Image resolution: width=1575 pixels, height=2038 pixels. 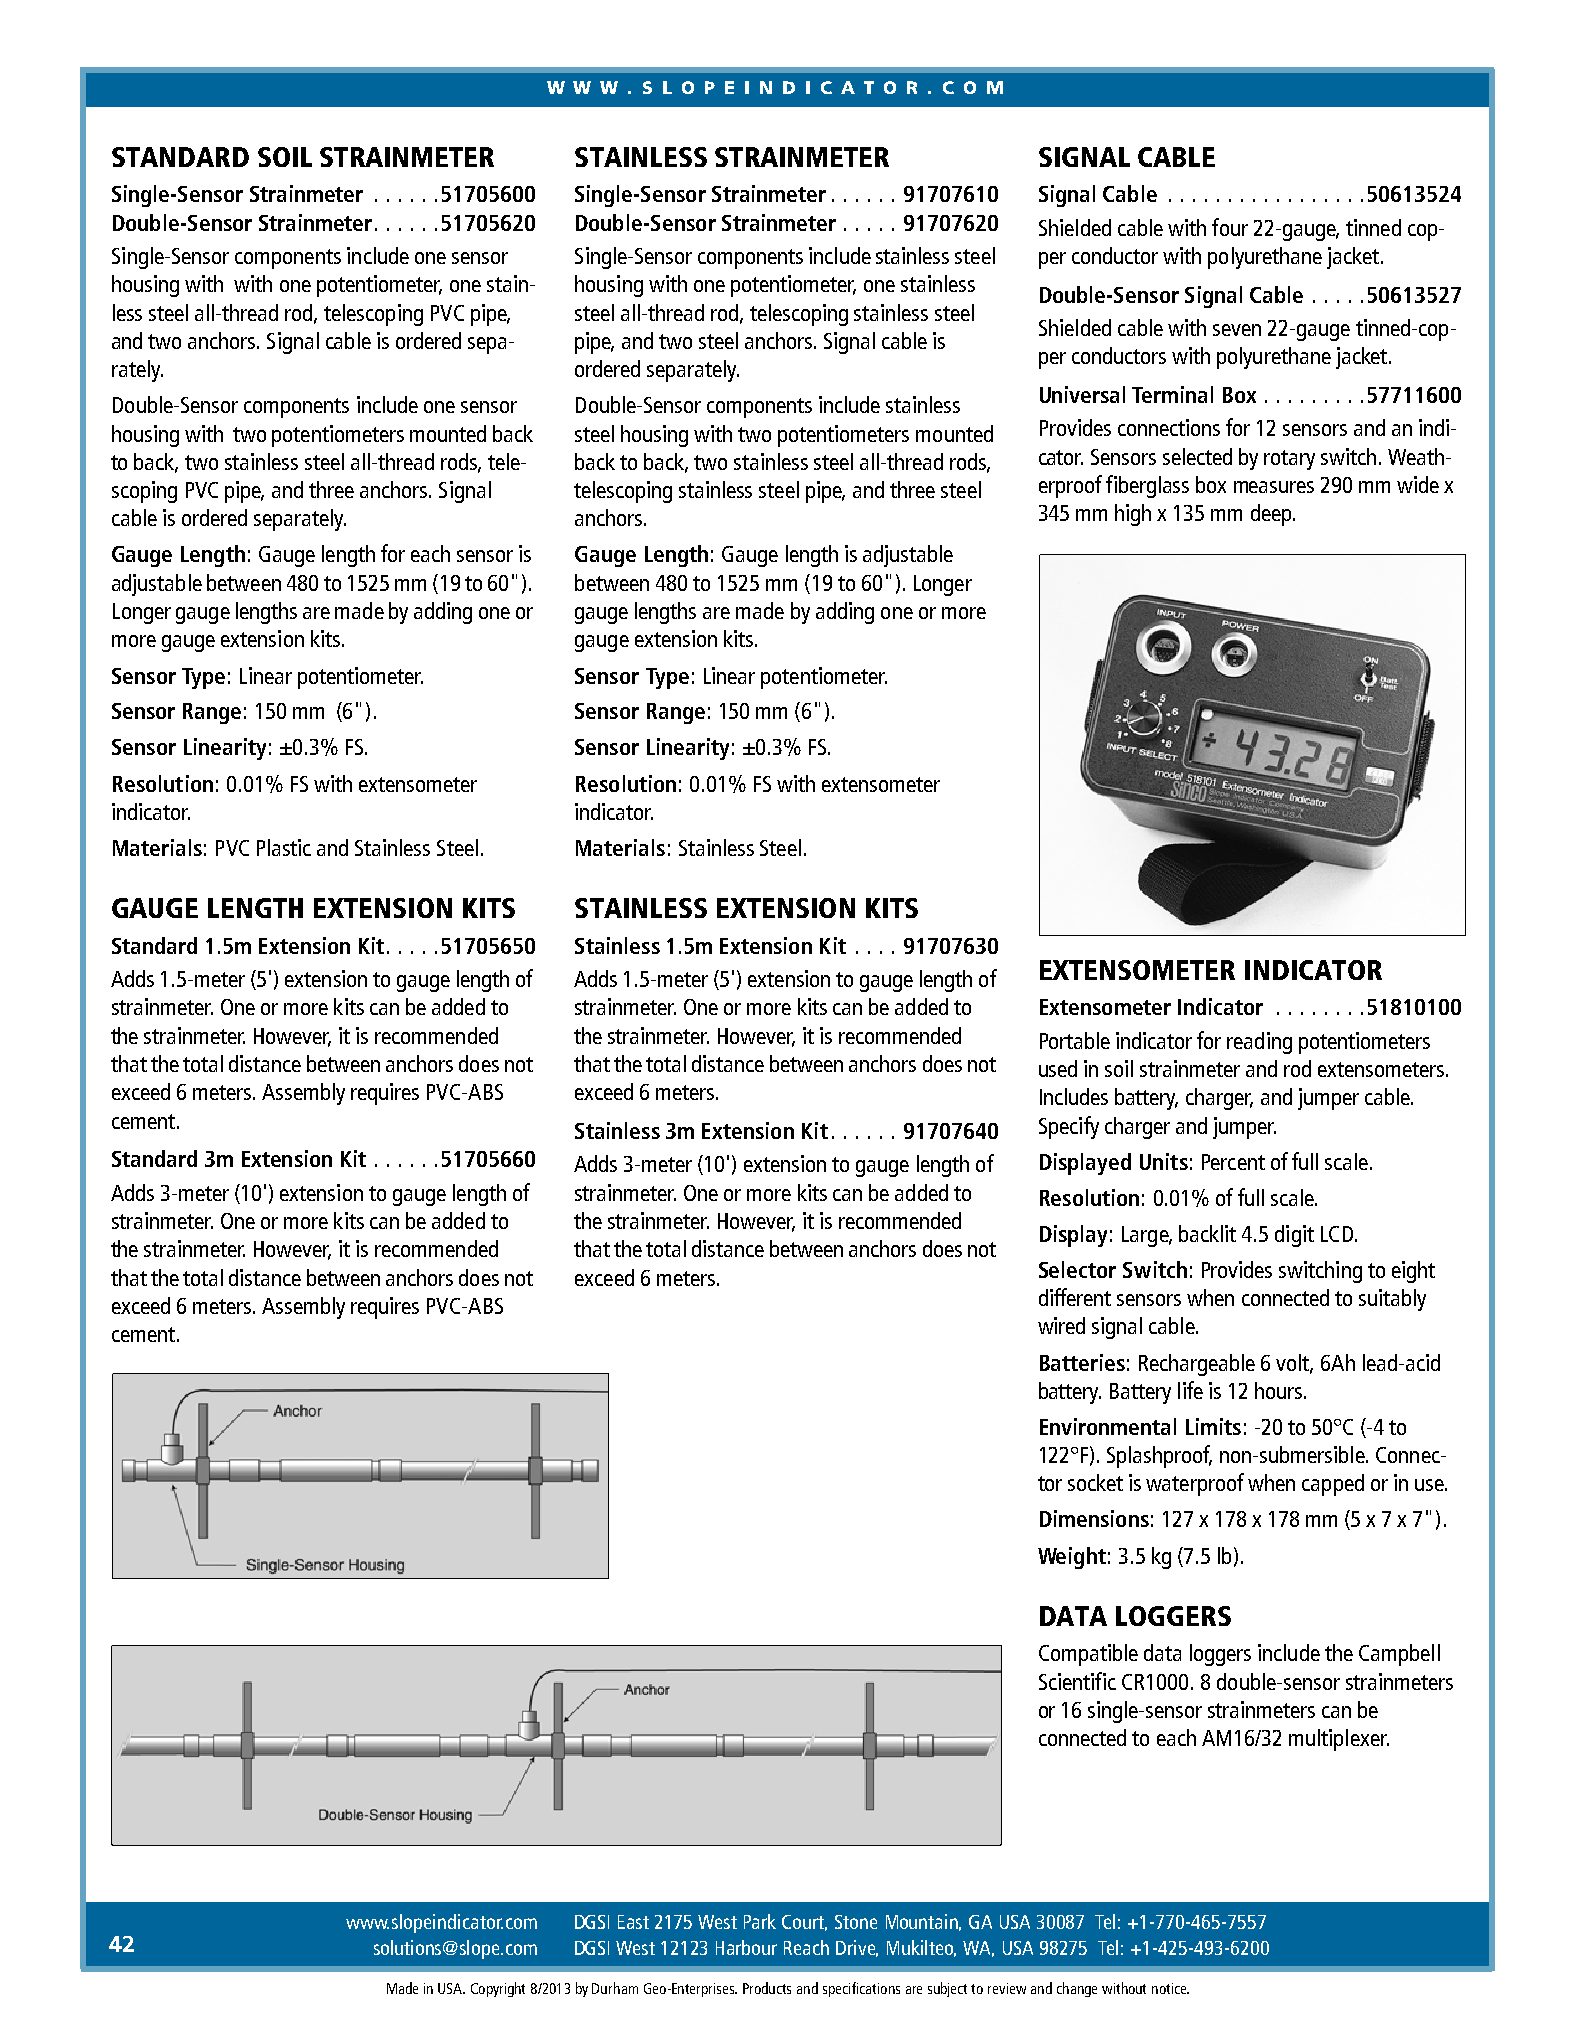 I want to click on Copyright, so click(x=498, y=1989).
